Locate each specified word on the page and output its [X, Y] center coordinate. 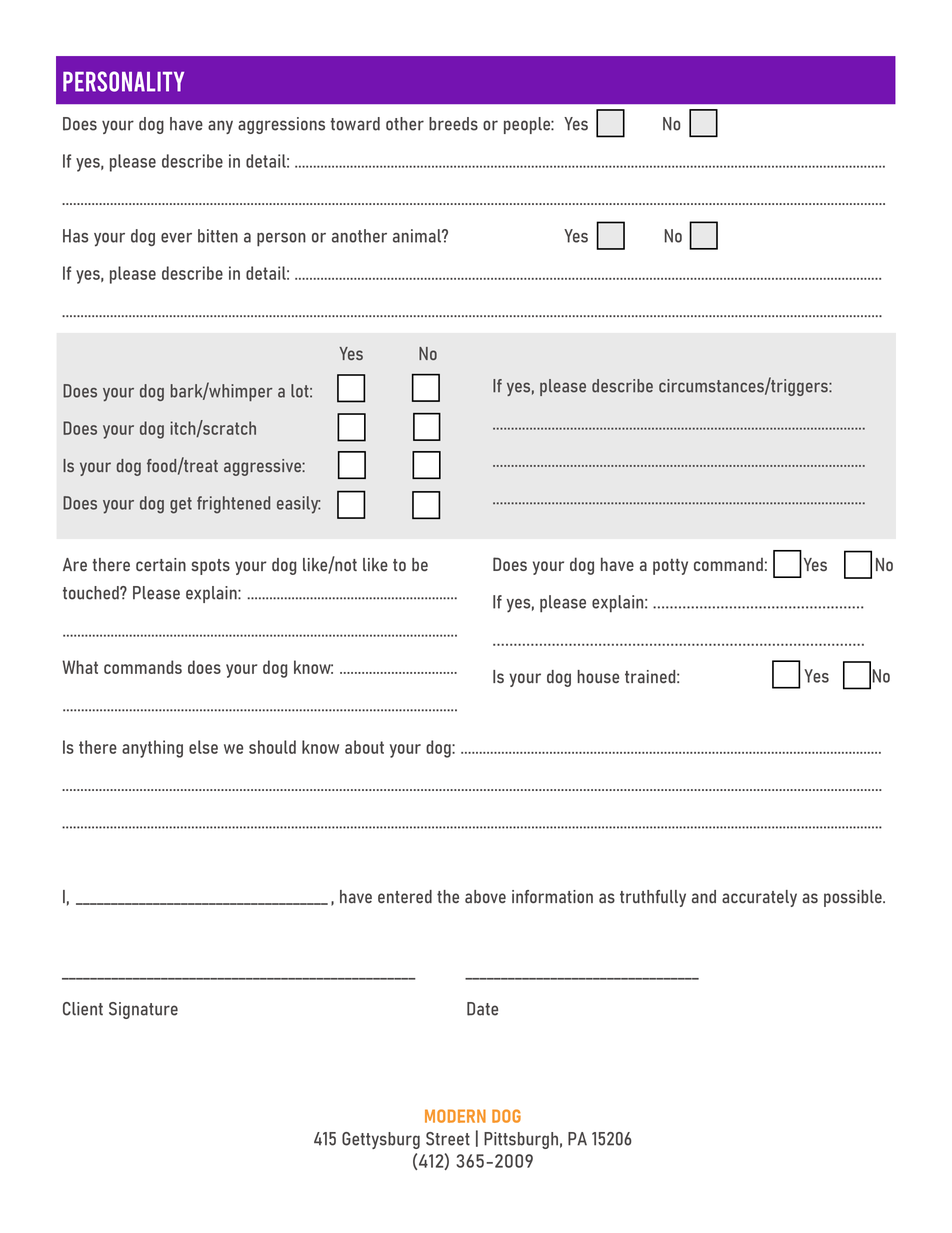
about [364, 747]
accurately [759, 898]
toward [355, 124]
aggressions [281, 125]
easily [299, 505]
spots [210, 567]
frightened [233, 505]
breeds [453, 124]
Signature [143, 1010]
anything [152, 749]
